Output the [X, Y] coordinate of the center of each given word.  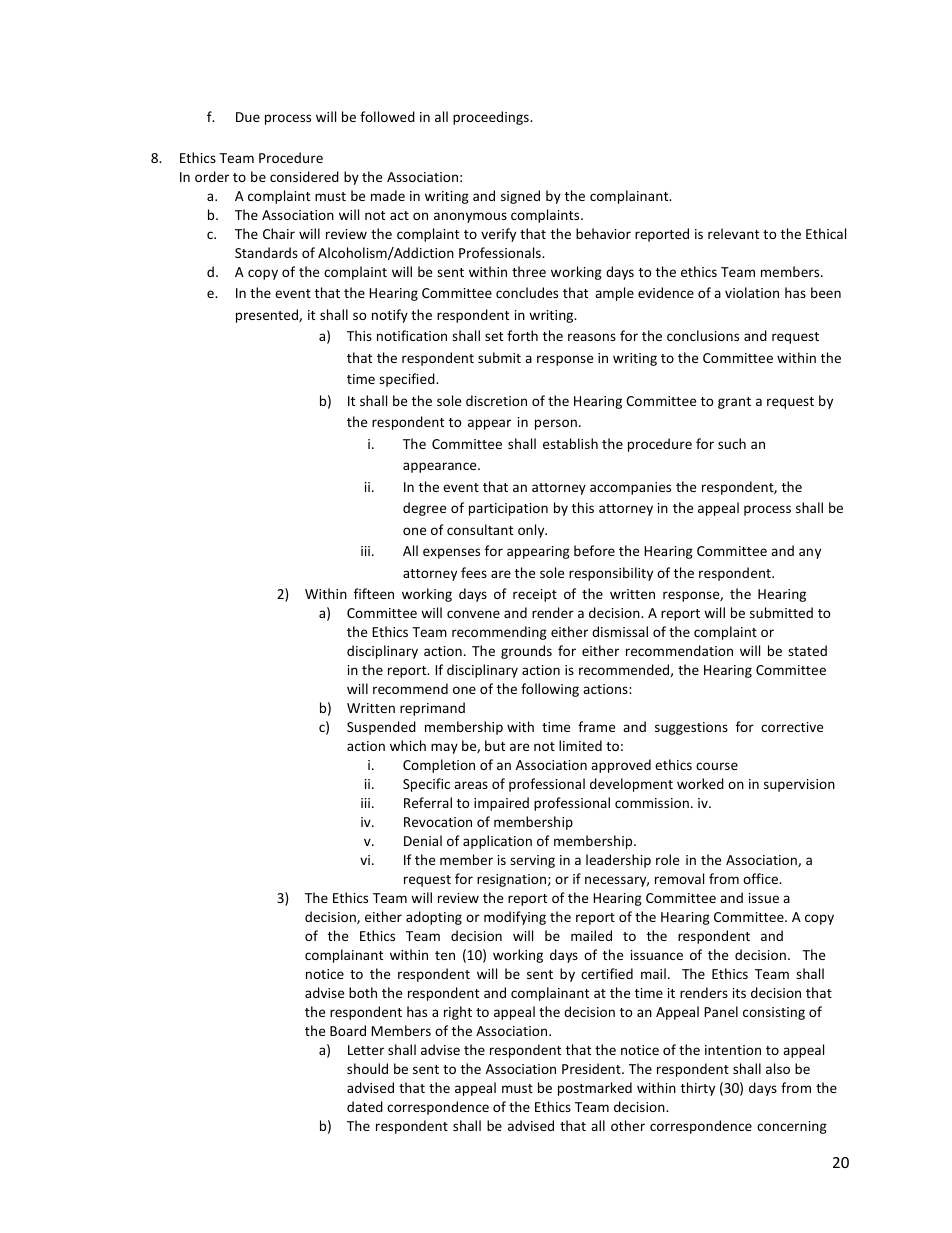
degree [424, 509]
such [732, 443]
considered [304, 176]
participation [508, 509]
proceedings [492, 118]
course [717, 766]
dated [365, 1106]
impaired [501, 804]
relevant [733, 233]
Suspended [381, 728]
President [592, 1068]
